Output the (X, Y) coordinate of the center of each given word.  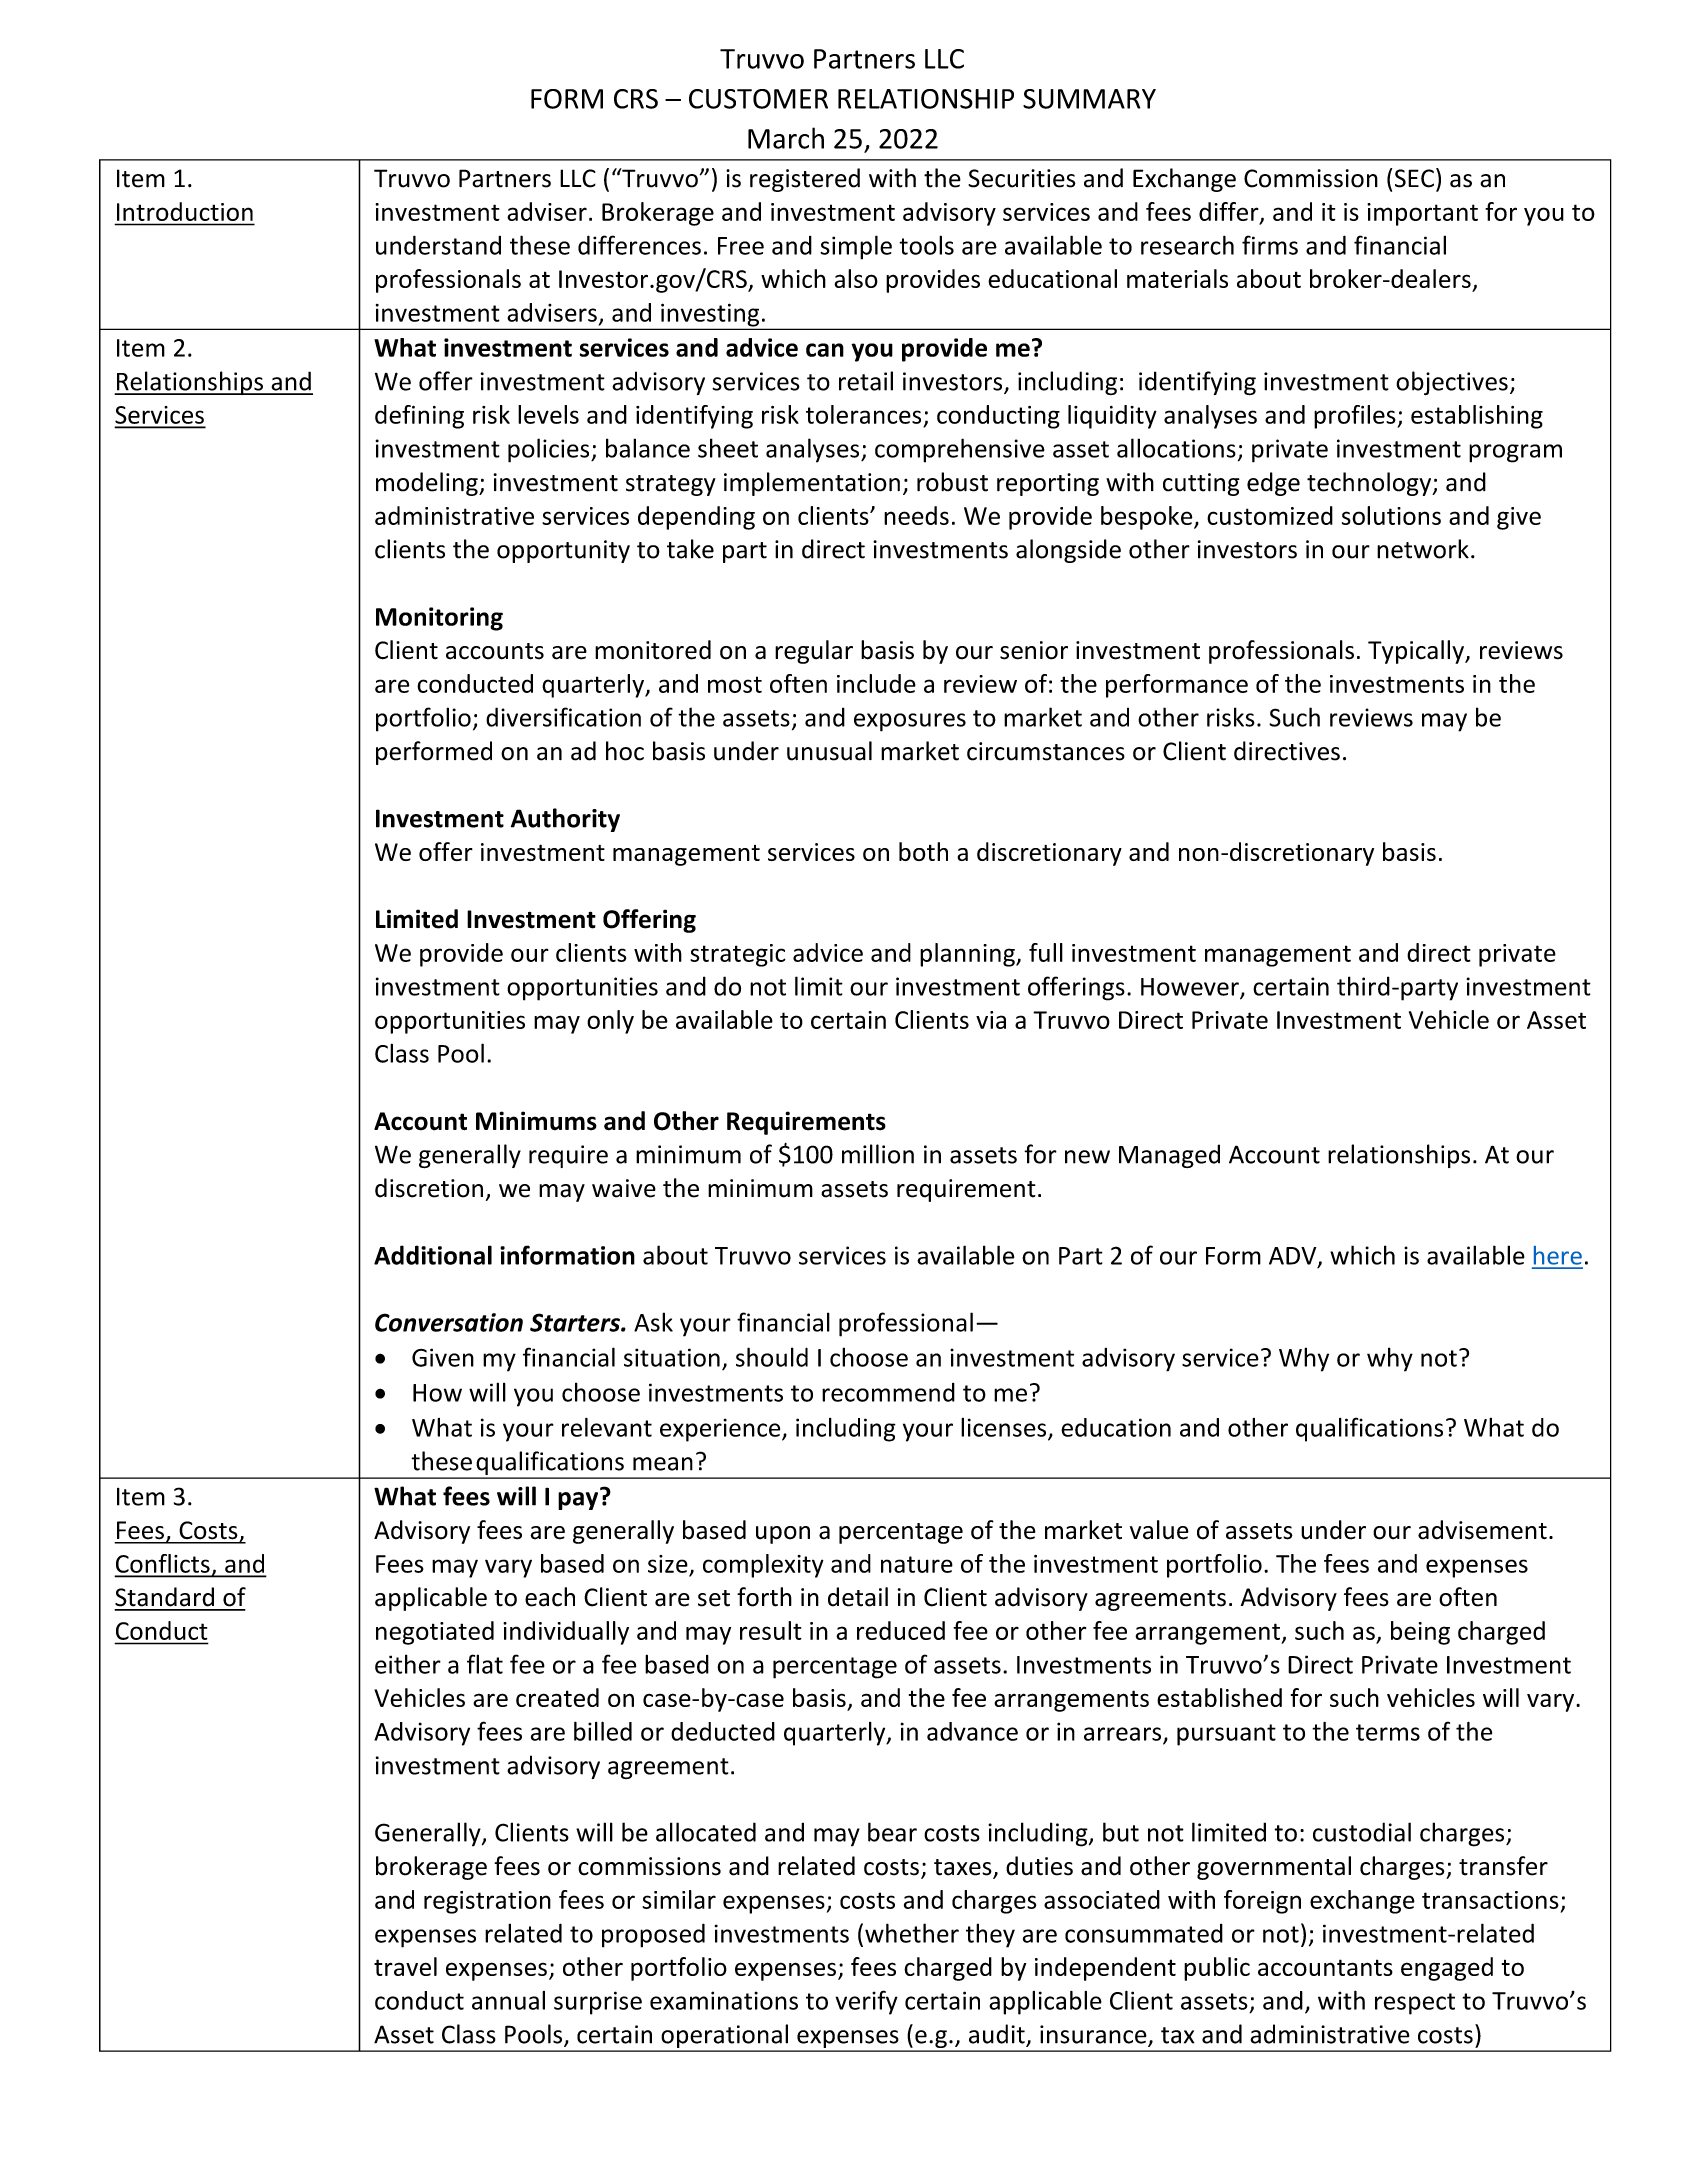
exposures (910, 722)
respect (1415, 2004)
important (1422, 214)
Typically (1417, 652)
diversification (563, 717)
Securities (1022, 178)
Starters (576, 1322)
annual (508, 2000)
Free (741, 246)
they (990, 1935)
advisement (1482, 1530)
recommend (888, 1392)
